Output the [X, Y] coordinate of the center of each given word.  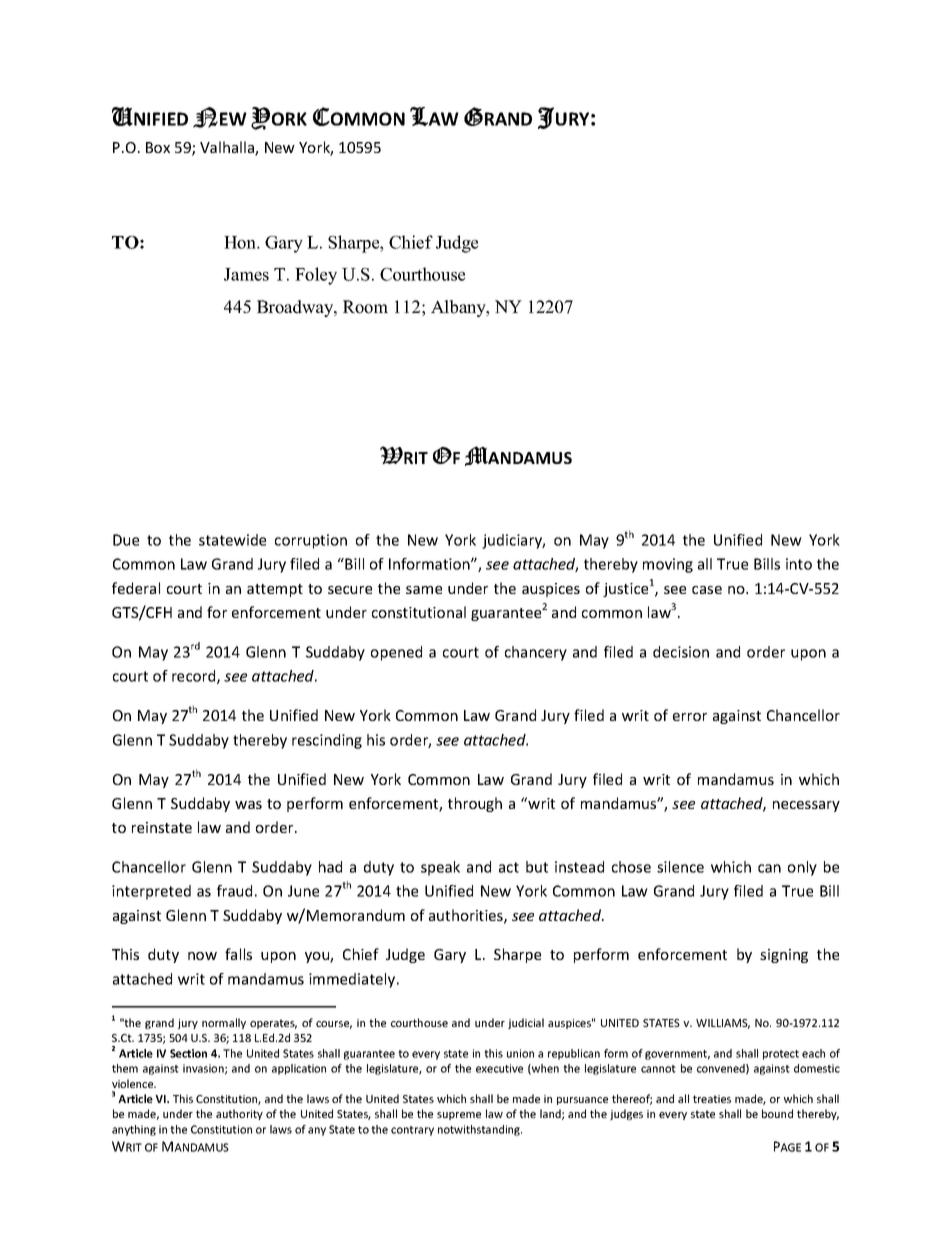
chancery [536, 653]
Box [158, 147]
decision [681, 652]
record [195, 677]
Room [365, 307]
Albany [459, 308]
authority [239, 1114]
